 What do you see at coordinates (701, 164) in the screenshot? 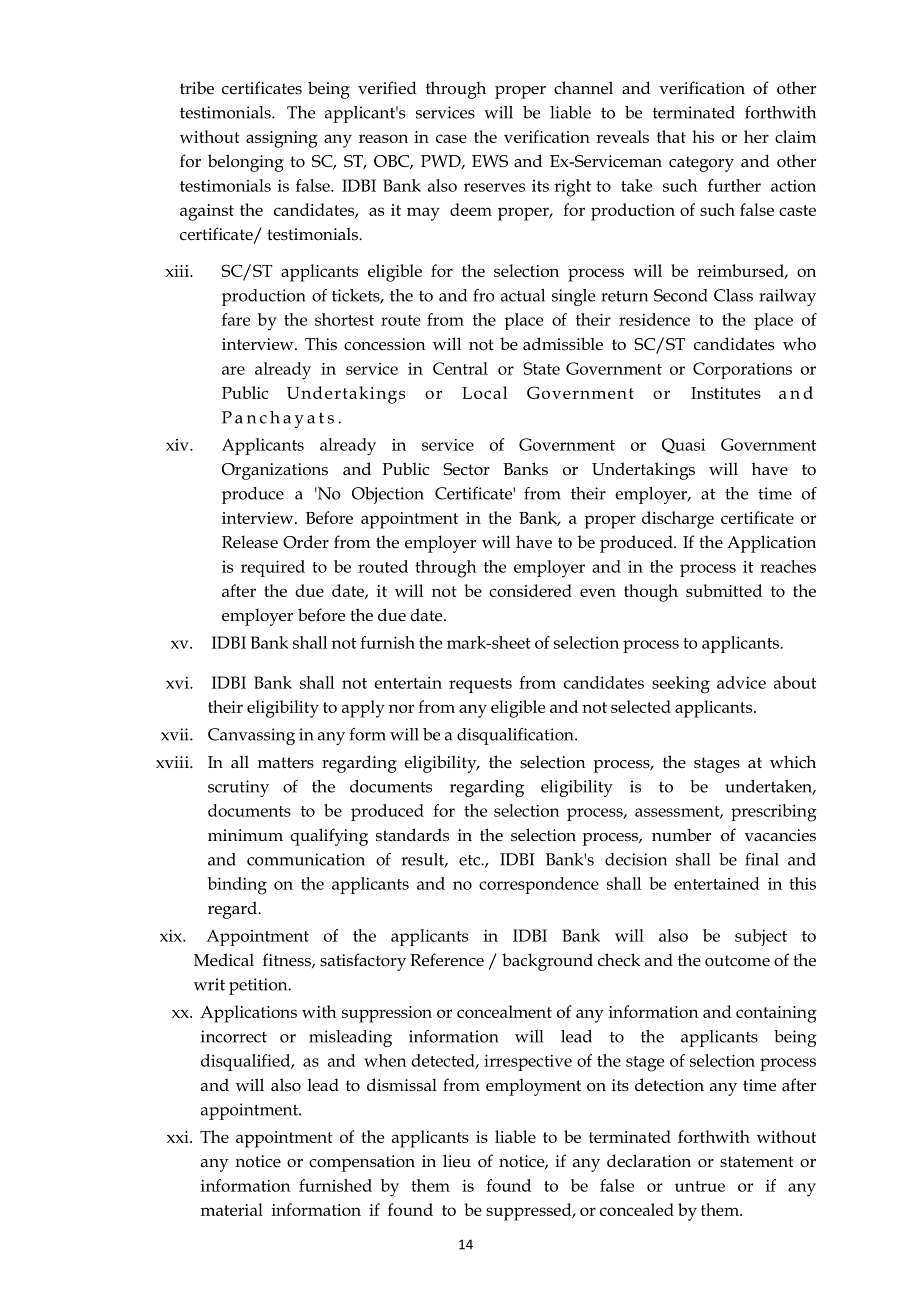
I see `category` at bounding box center [701, 164].
